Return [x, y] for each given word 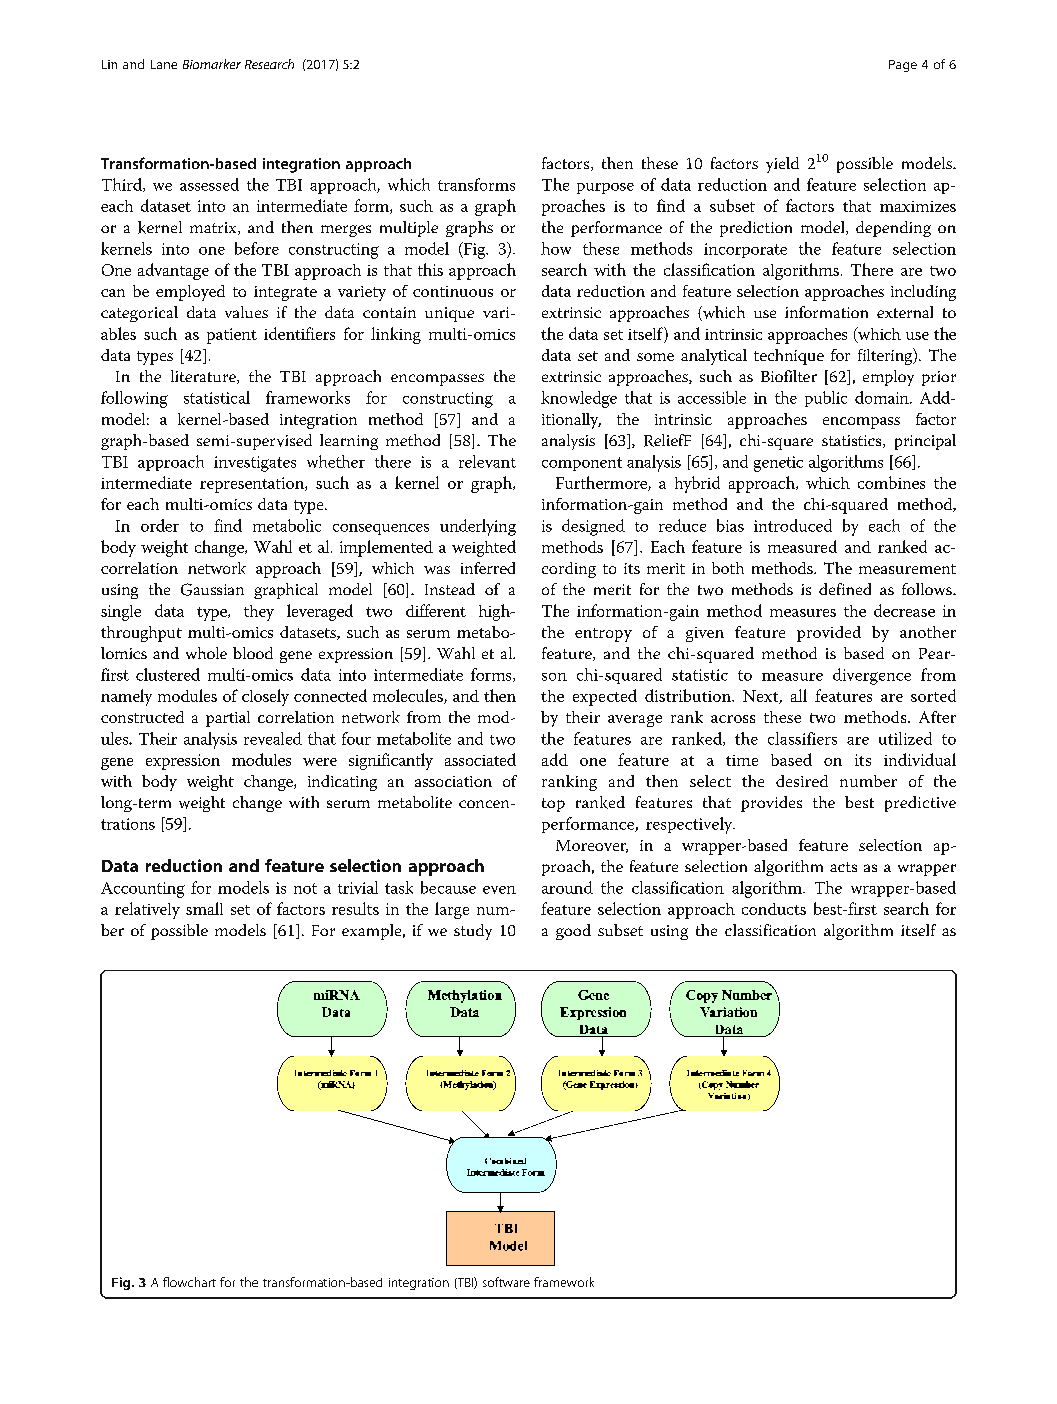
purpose [605, 188]
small [204, 908]
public [826, 399]
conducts [774, 909]
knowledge [579, 399]
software [506, 1282]
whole [206, 653]
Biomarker [212, 64]
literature [204, 377]
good [573, 932]
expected [605, 697]
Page [903, 66]
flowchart [189, 1282]
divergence [872, 676]
